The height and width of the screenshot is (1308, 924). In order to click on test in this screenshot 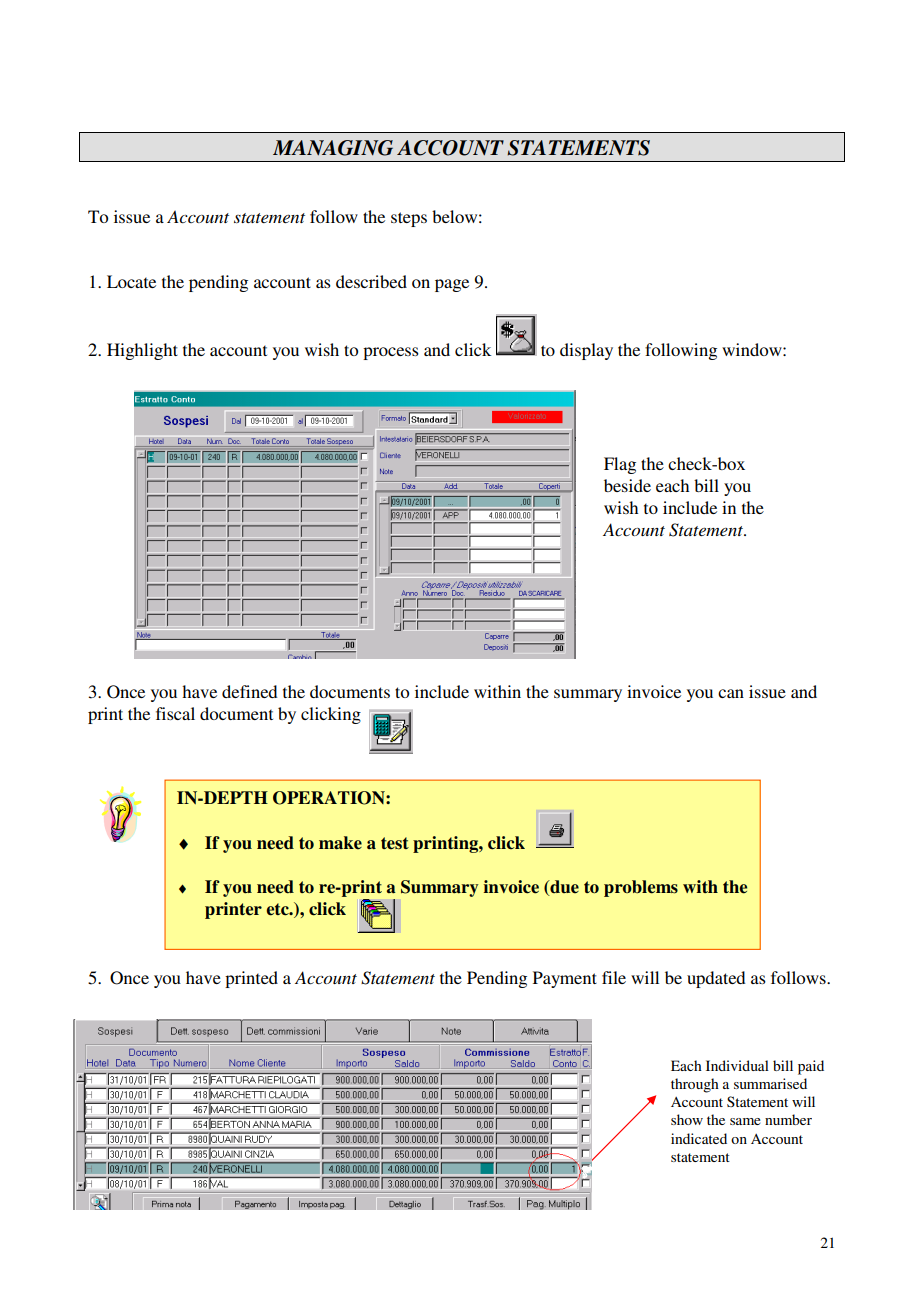, I will do `click(395, 843)`.
